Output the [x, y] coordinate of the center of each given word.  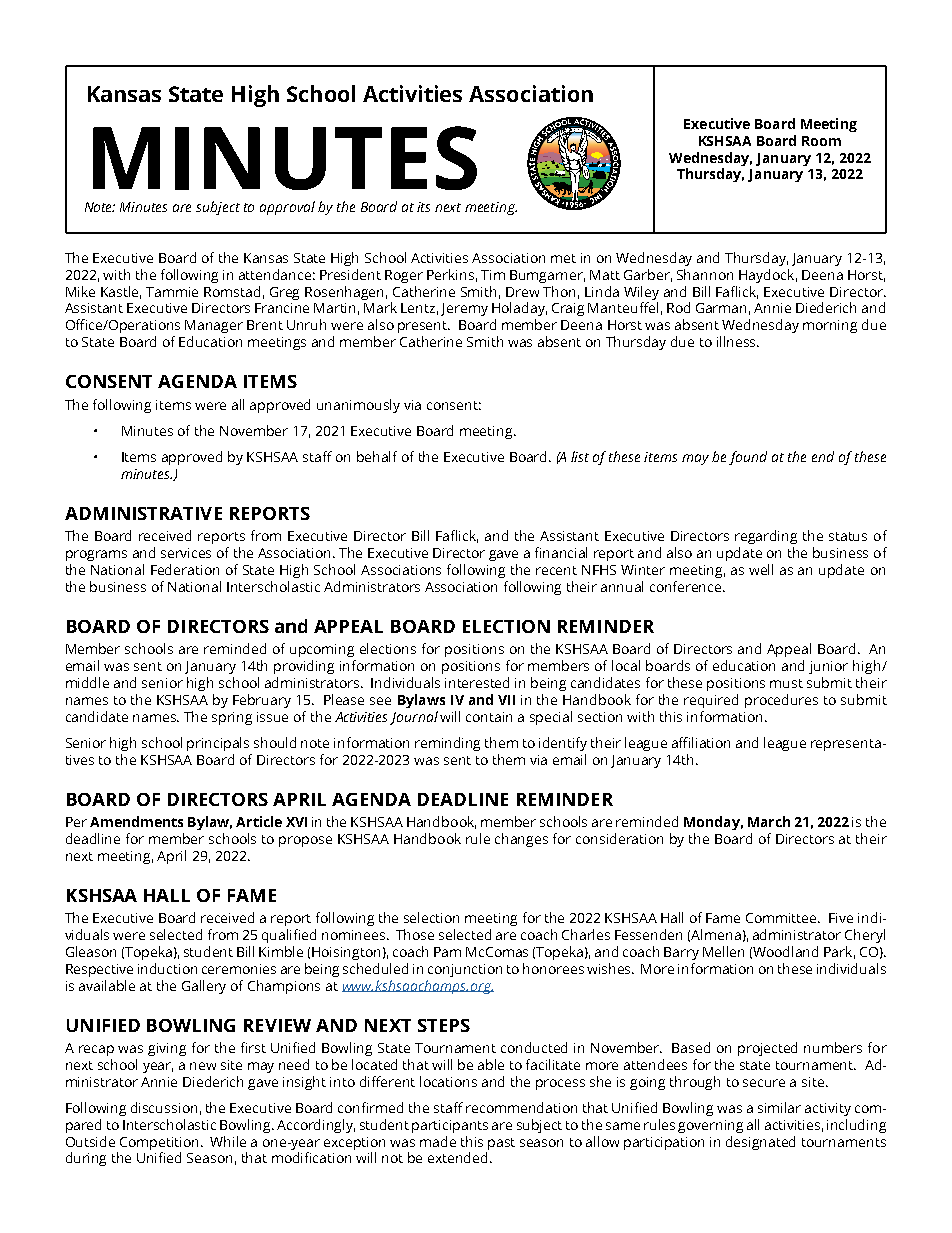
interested [477, 682]
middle [87, 682]
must [786, 683]
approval [287, 208]
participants [450, 1126]
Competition [161, 1143]
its [423, 207]
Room [821, 141]
